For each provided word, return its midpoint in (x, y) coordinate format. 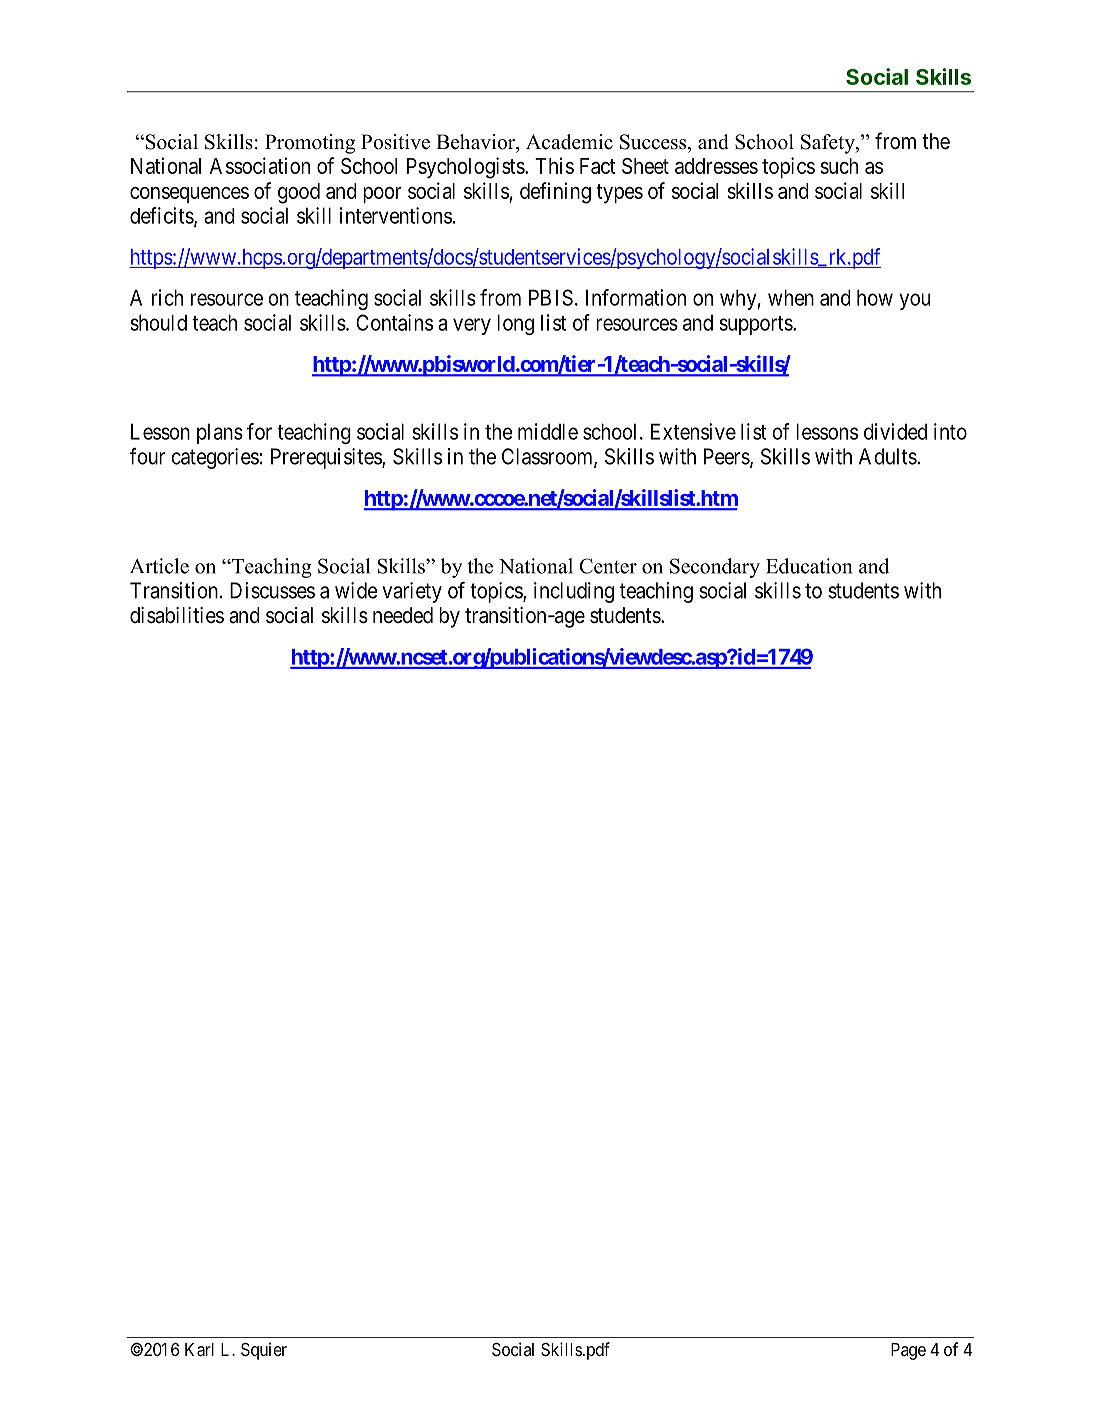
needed (403, 615)
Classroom (548, 457)
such (839, 166)
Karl (199, 1350)
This (554, 165)
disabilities (177, 615)
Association (260, 165)
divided (895, 431)
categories (215, 458)
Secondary (715, 568)
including (574, 592)
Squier (264, 1351)
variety (412, 592)
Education (809, 566)
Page (908, 1351)
